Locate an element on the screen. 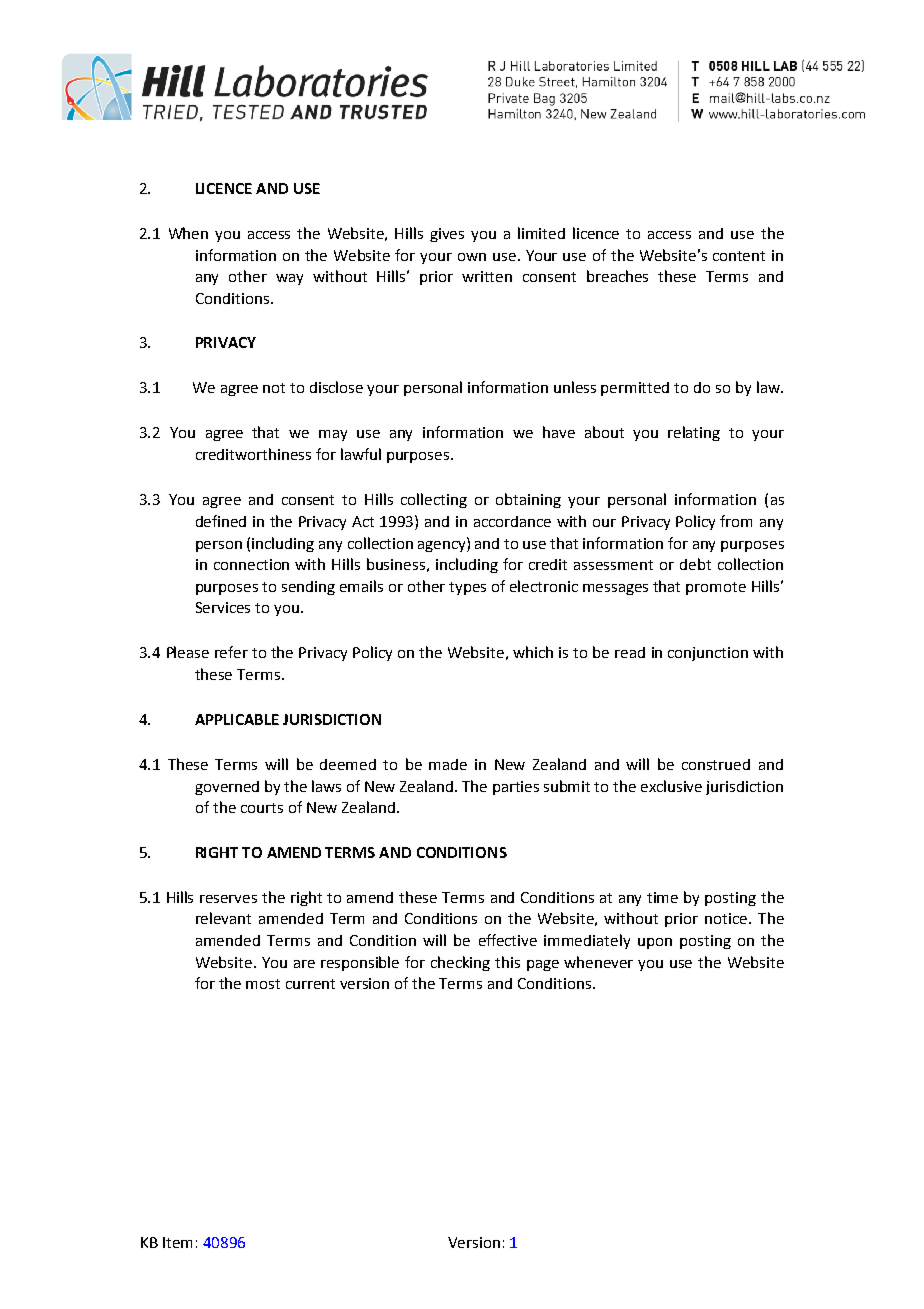 Image resolution: width=924 pixels, height=1309 pixels. upon is located at coordinates (655, 943).
